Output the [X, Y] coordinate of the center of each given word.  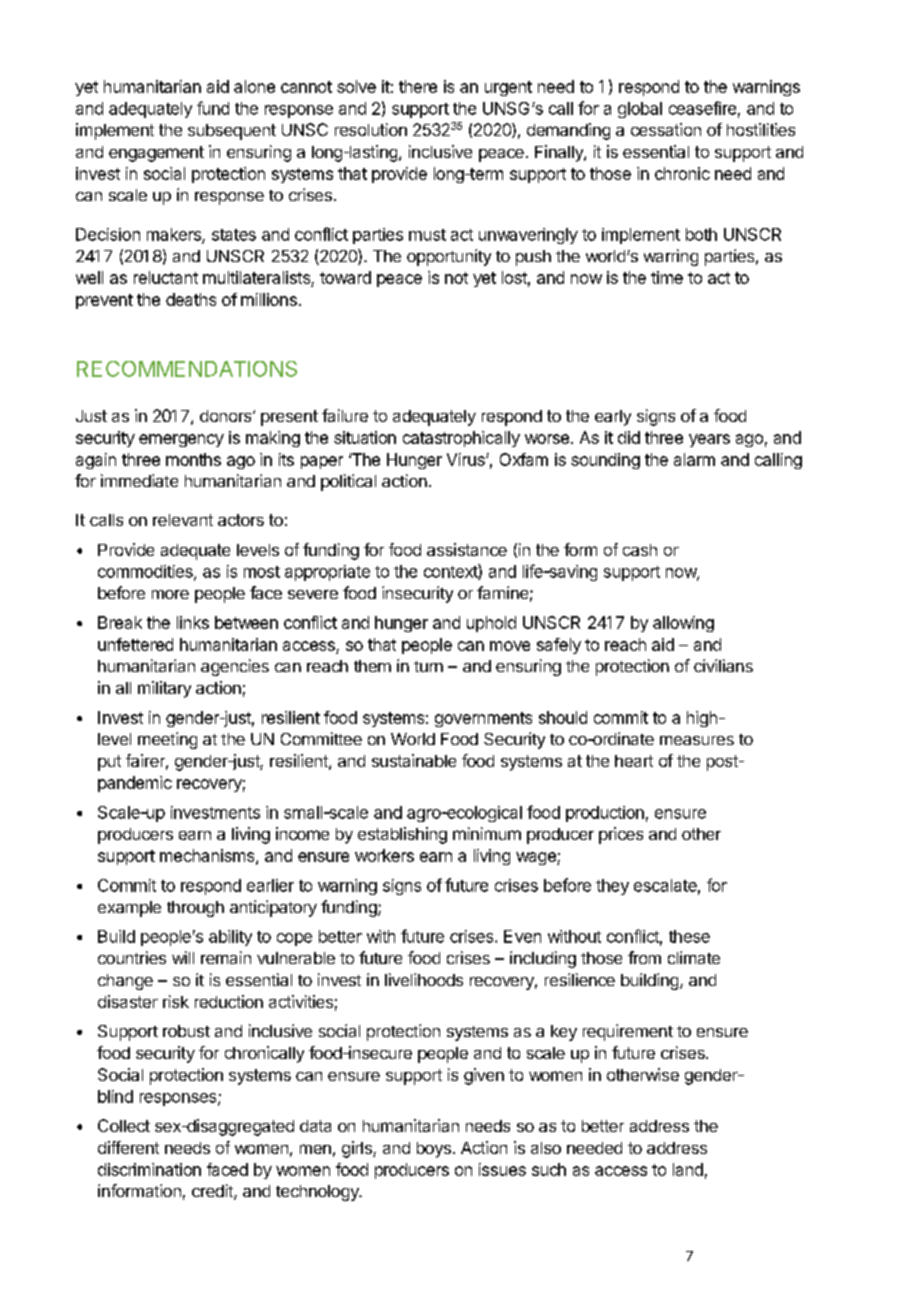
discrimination [149, 1169]
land [688, 1169]
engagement [156, 154]
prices [621, 835]
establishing [402, 835]
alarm [694, 459]
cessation [666, 129]
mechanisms [208, 856]
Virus [467, 459]
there [418, 86]
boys [434, 1150]
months [193, 459]
